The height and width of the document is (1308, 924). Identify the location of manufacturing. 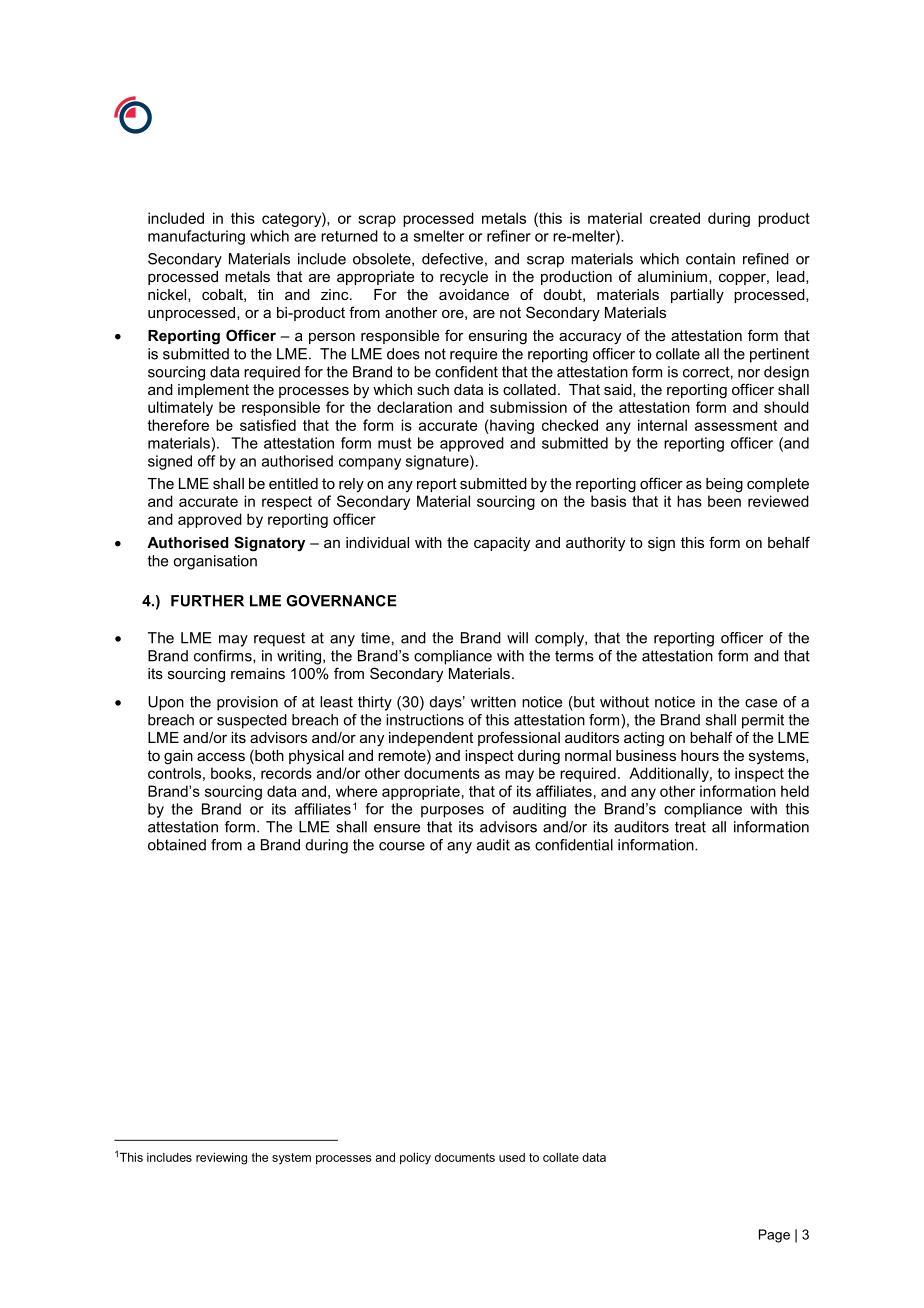
(196, 237).
